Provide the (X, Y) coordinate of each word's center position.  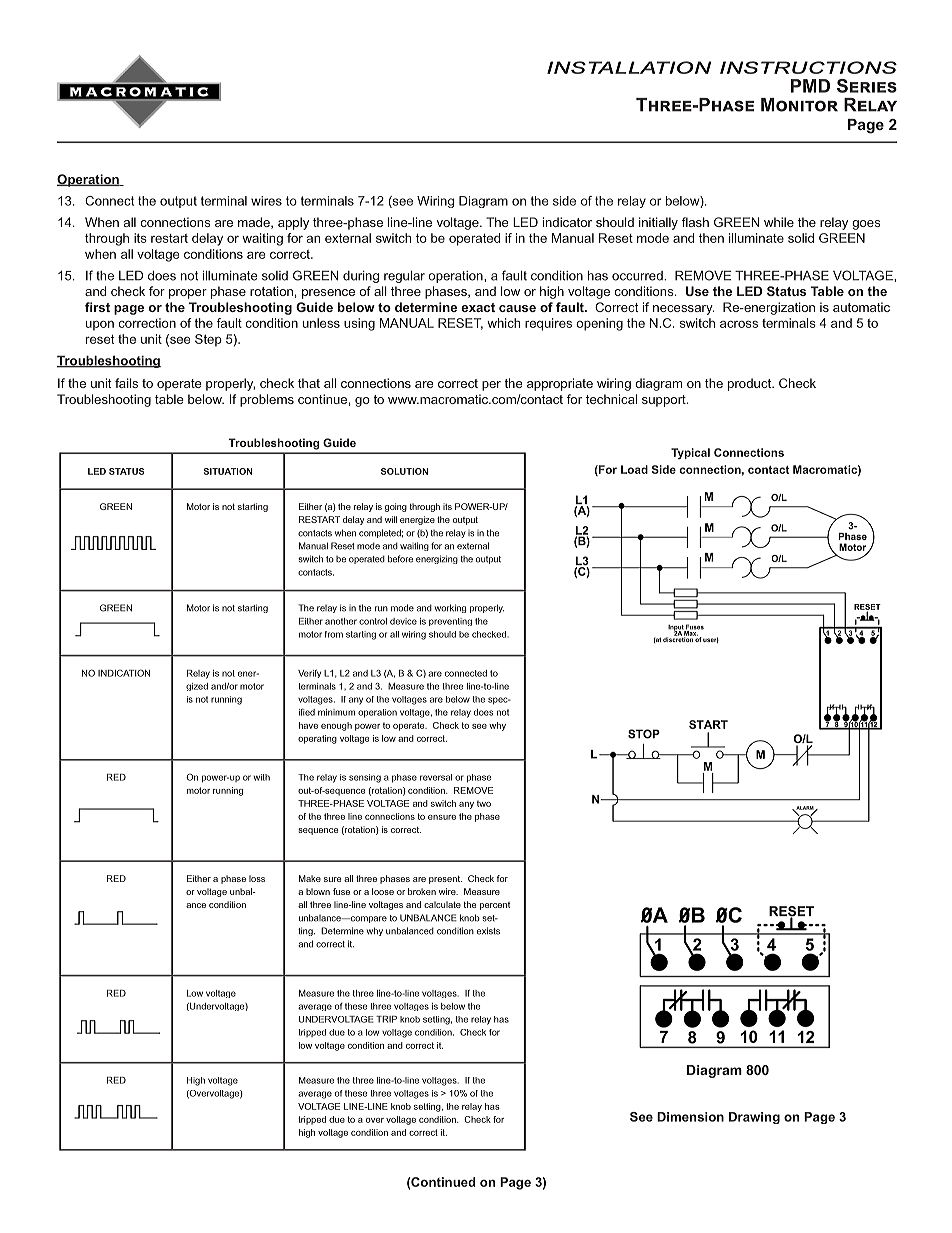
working (450, 608)
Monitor (799, 105)
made (255, 223)
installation (629, 67)
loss (257, 878)
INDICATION (124, 673)
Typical (690, 453)
